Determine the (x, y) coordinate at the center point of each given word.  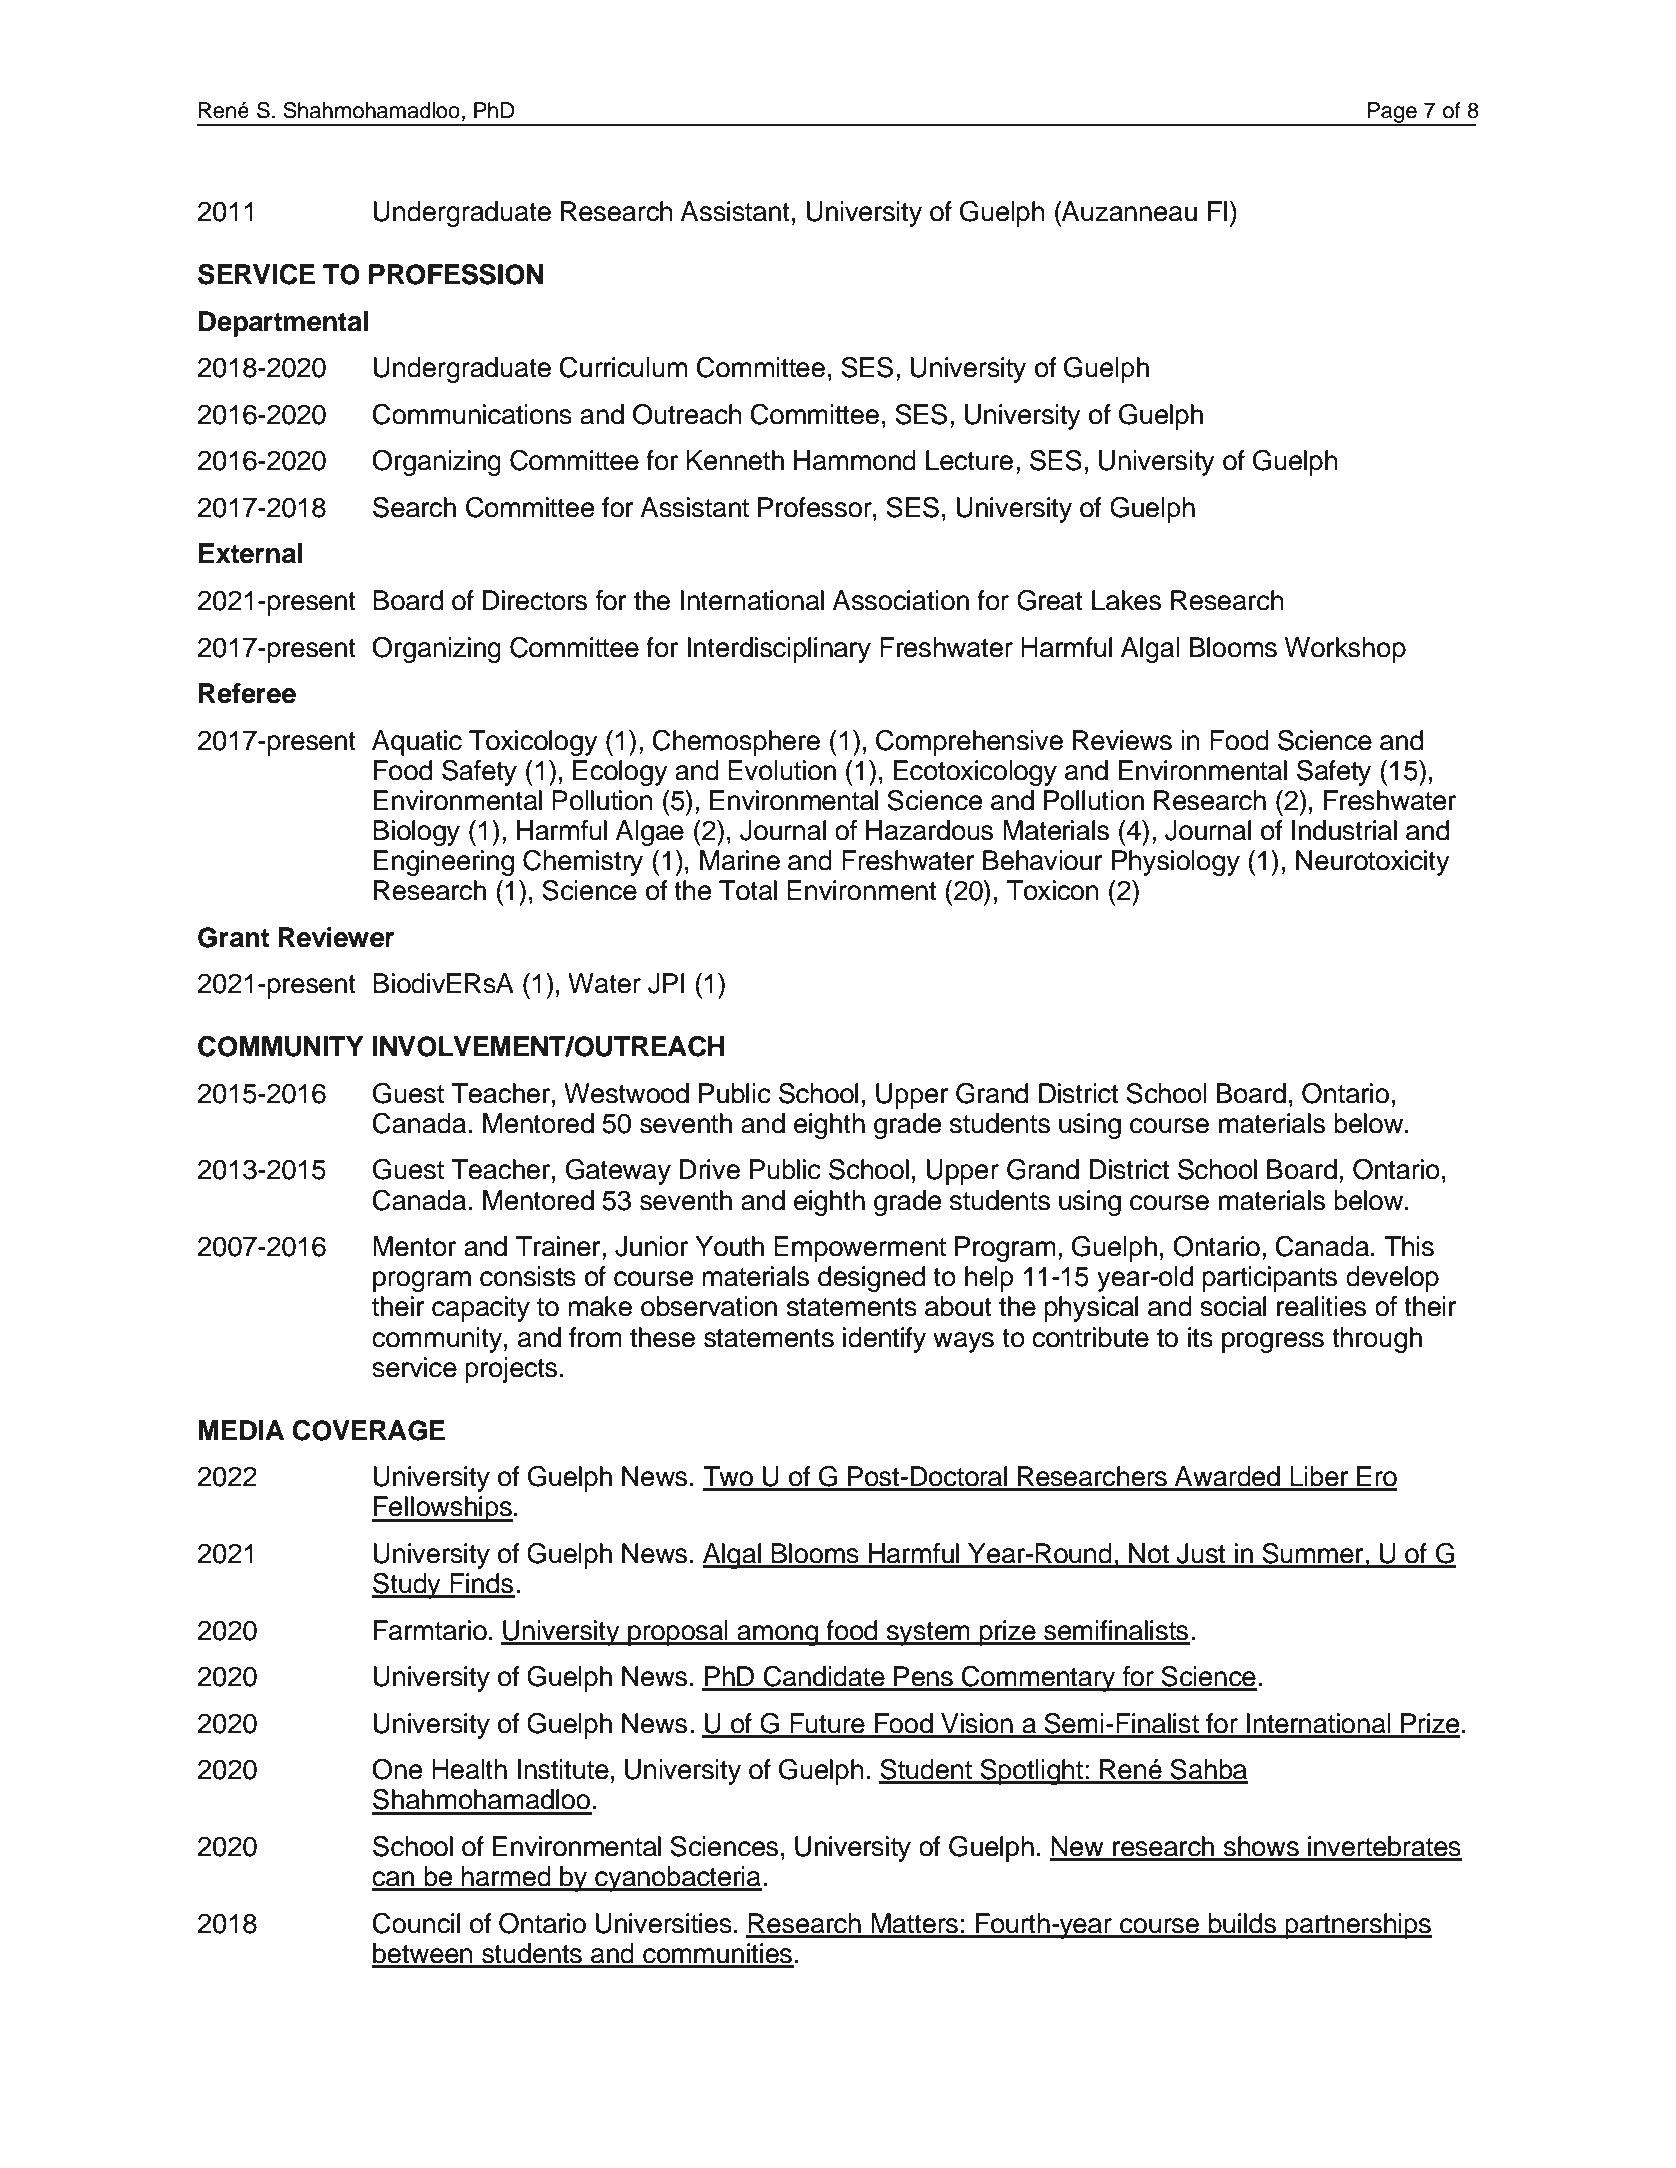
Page (1392, 113)
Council (416, 1923)
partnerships (1357, 1926)
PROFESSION (456, 274)
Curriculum (623, 367)
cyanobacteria (677, 1879)
